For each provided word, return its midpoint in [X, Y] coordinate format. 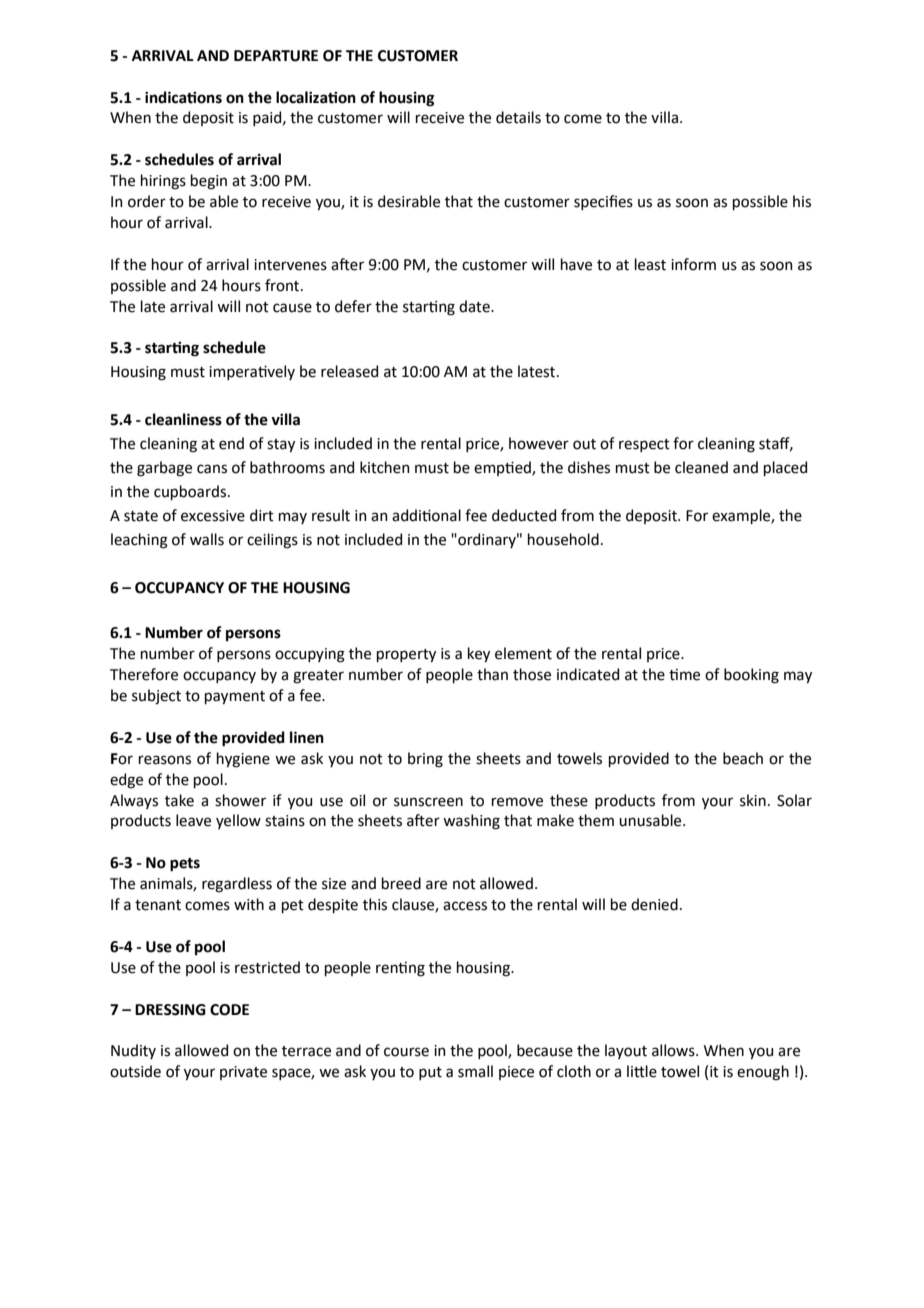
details [518, 117]
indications [183, 97]
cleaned [701, 467]
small [475, 1071]
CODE [229, 1010]
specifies [603, 202]
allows [674, 1050]
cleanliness [183, 419]
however [539, 443]
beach [743, 758]
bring [425, 760]
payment [235, 697]
